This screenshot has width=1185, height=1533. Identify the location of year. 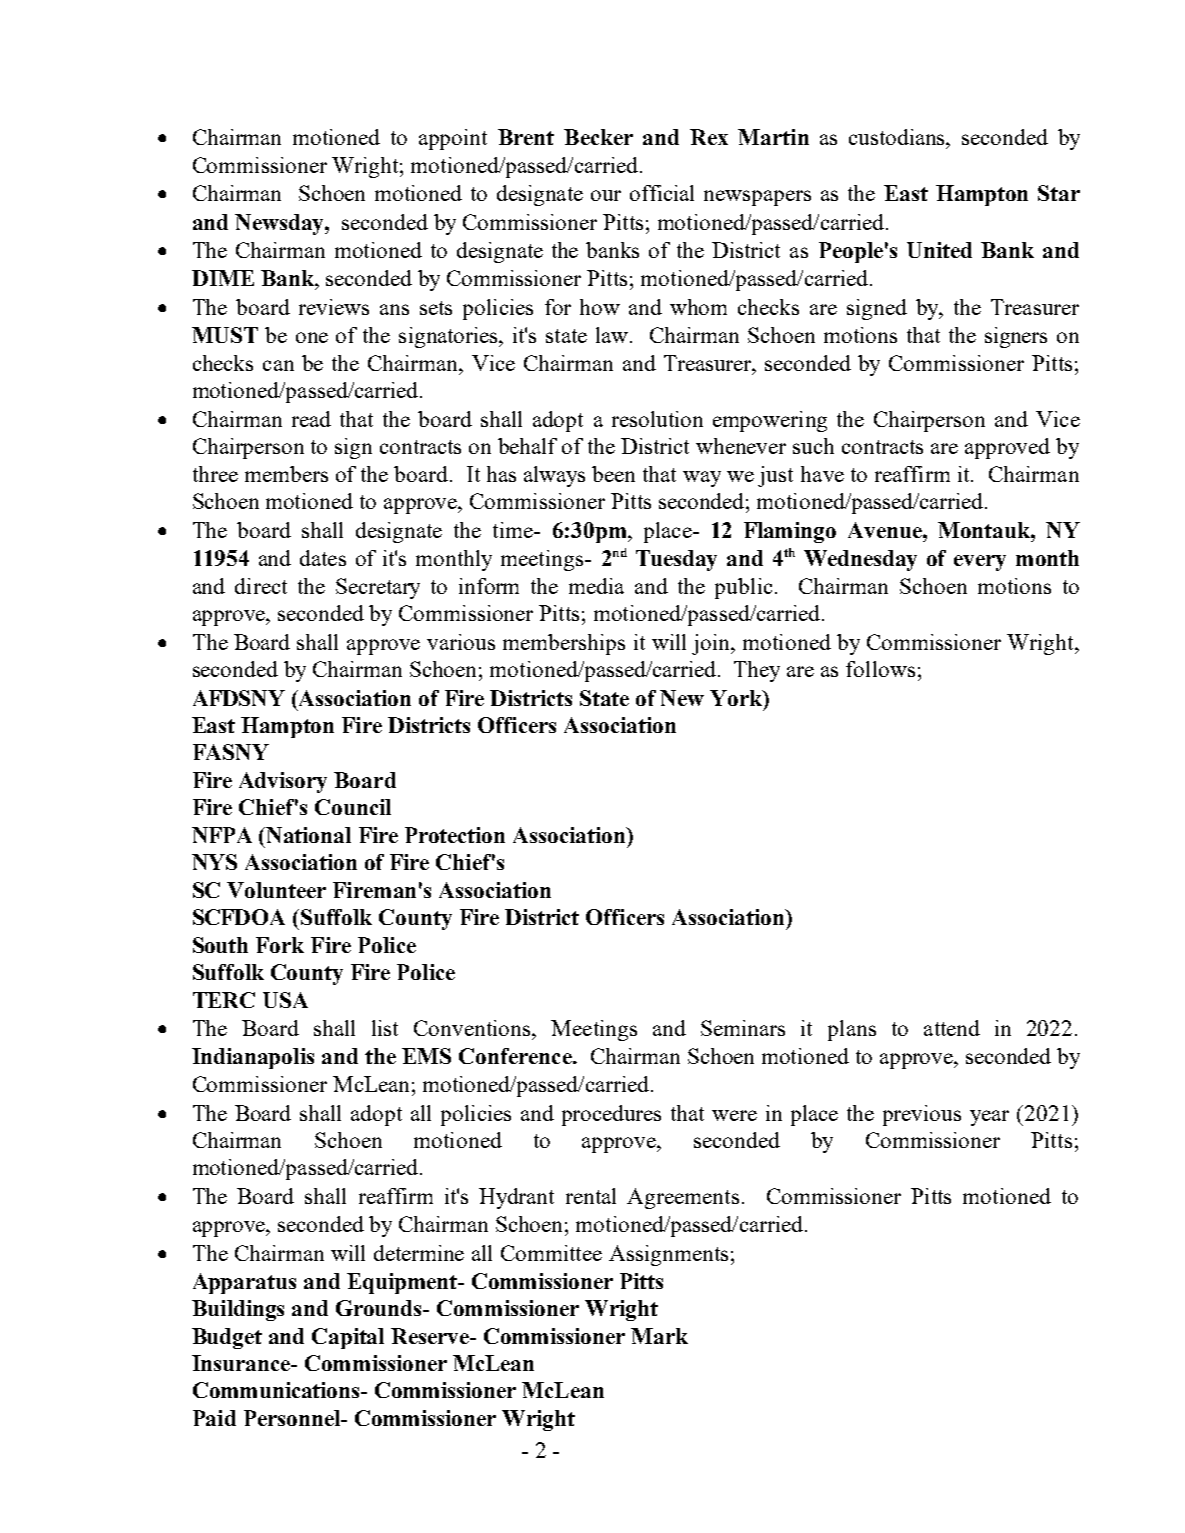
(989, 1118).
